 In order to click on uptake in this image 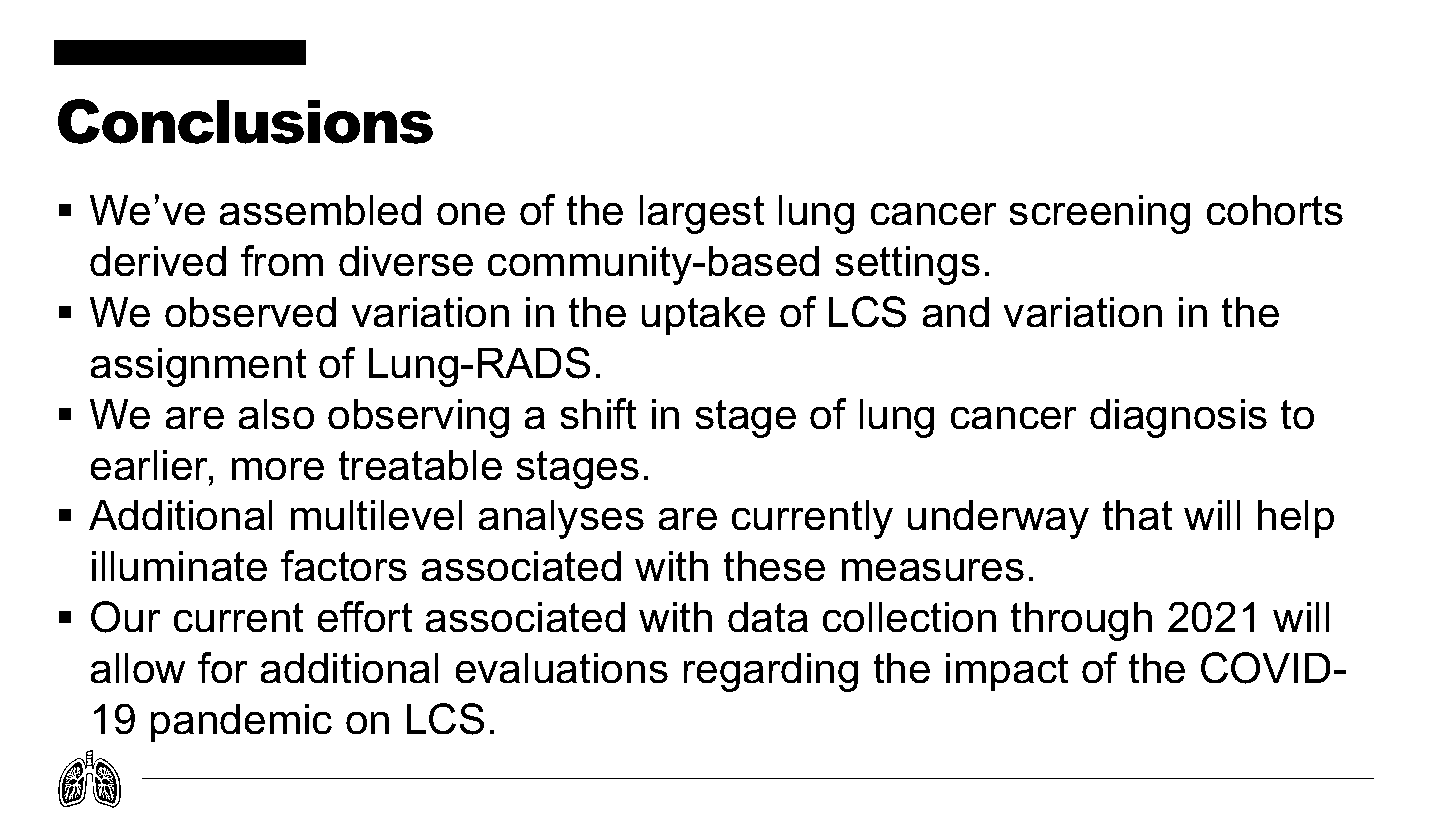, I will do `click(703, 316)`.
